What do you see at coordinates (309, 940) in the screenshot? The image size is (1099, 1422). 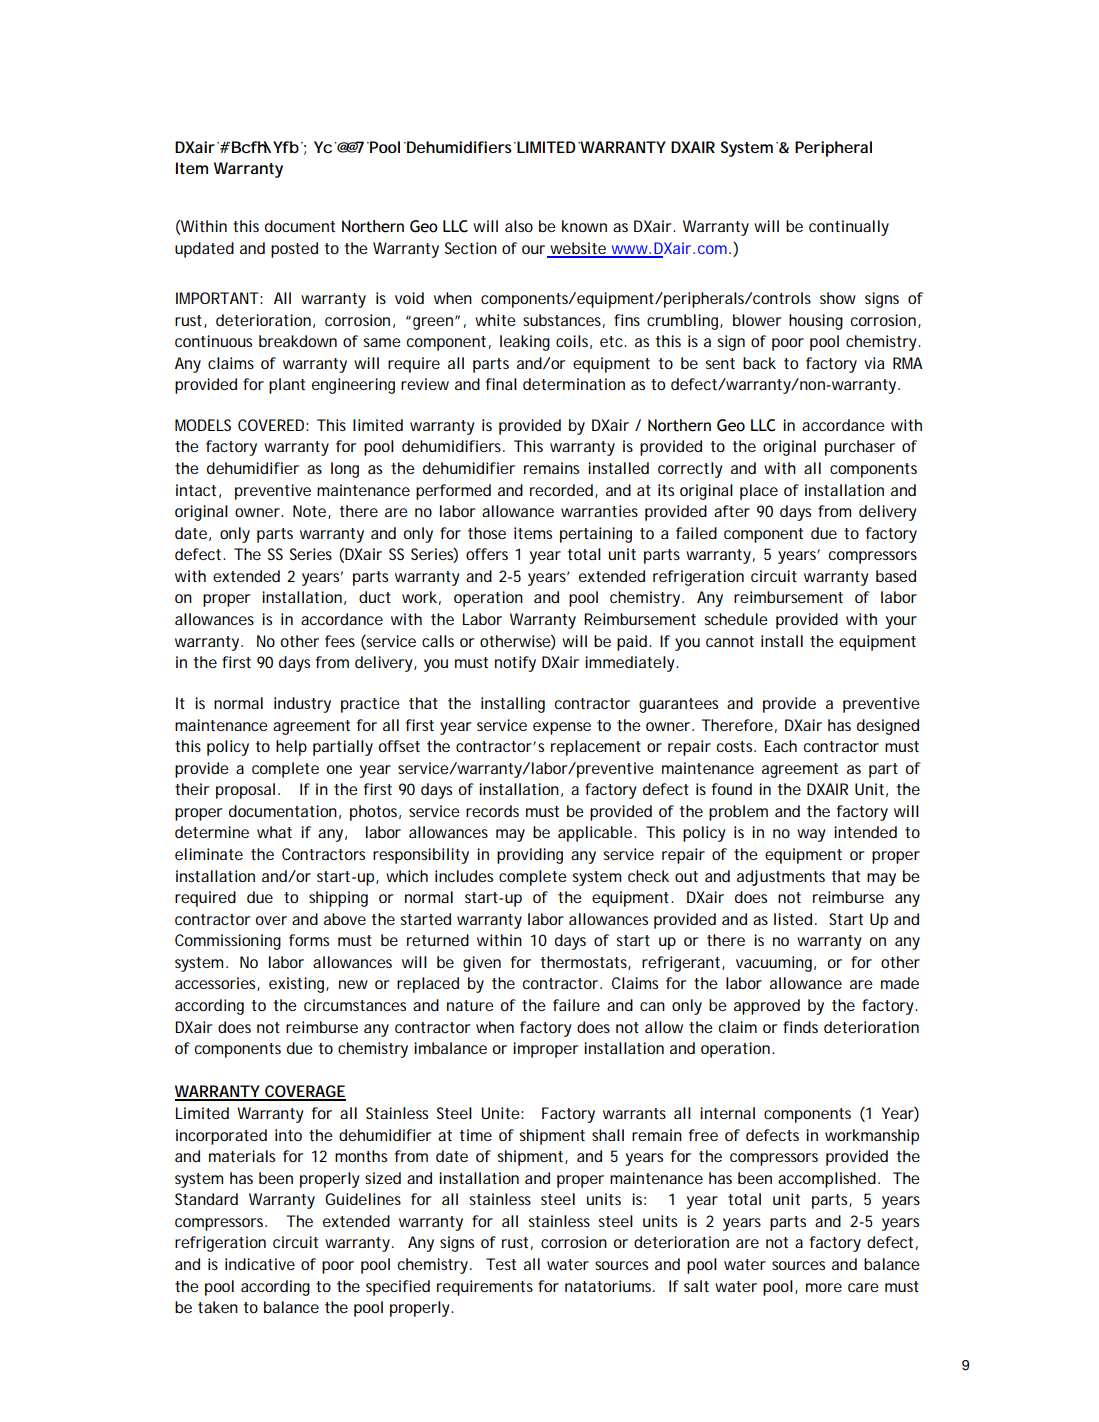 I see `forms` at bounding box center [309, 940].
